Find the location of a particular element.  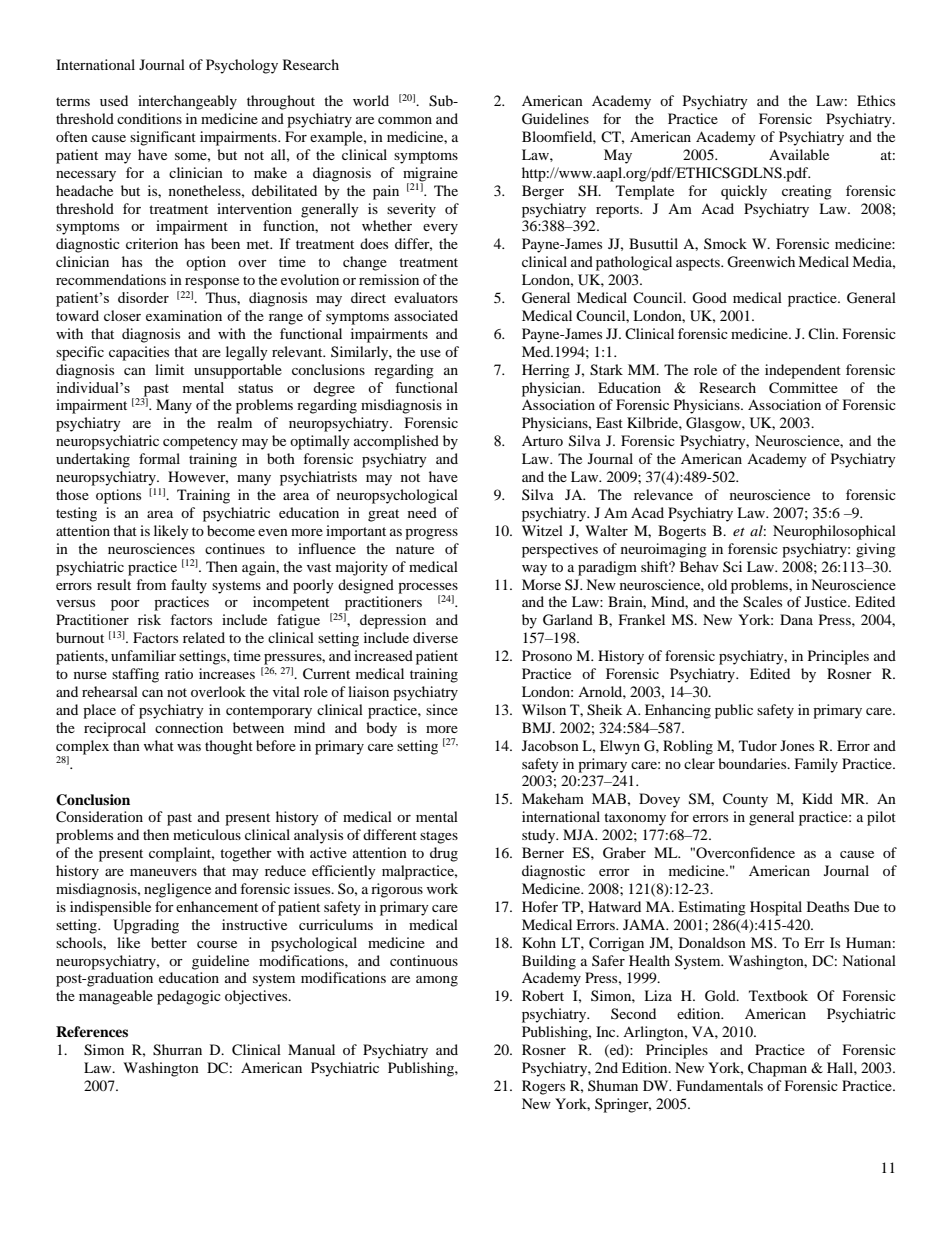

drug is located at coordinates (444, 854).
